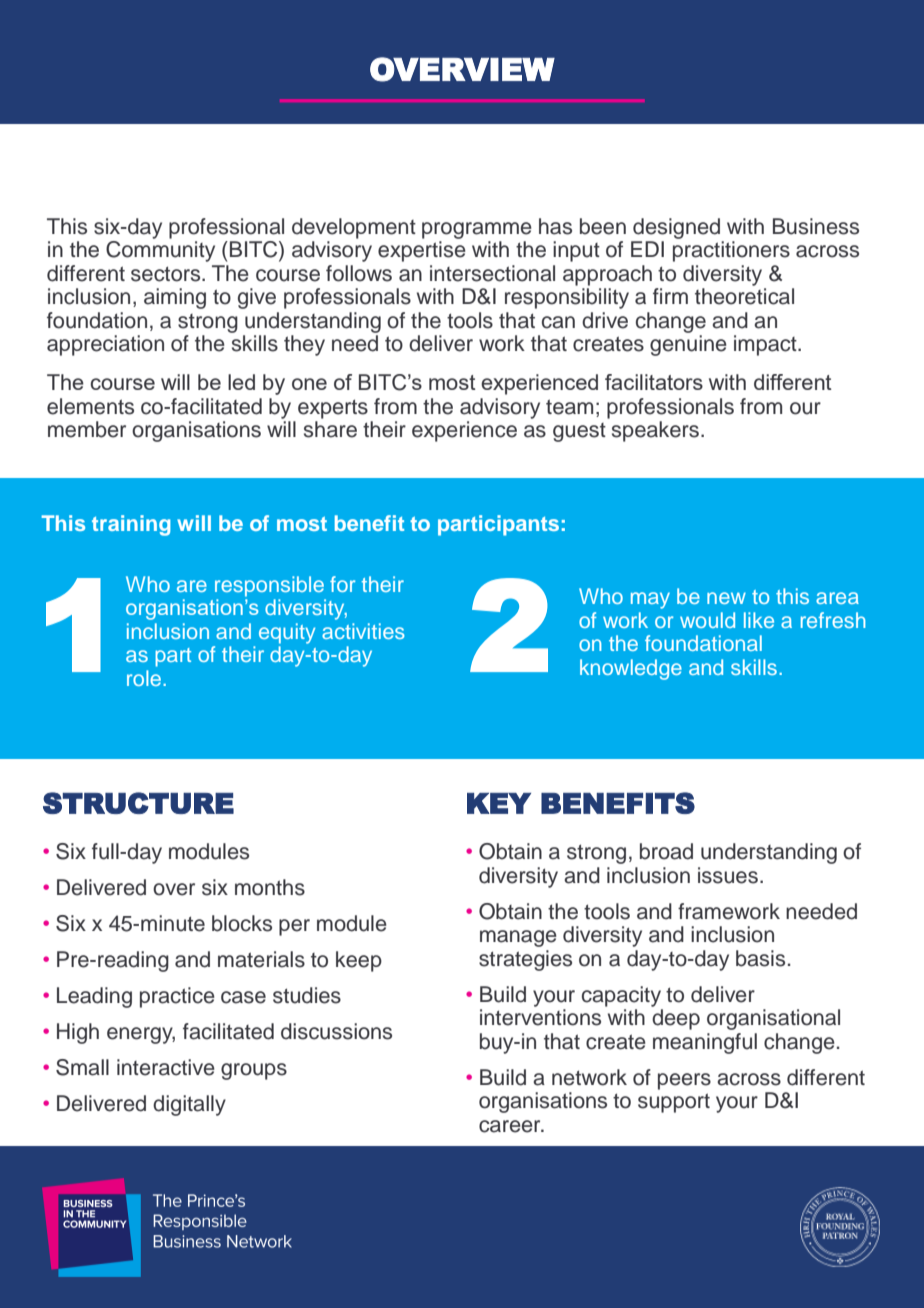 The width and height of the screenshot is (924, 1308). Describe the element at coordinates (138, 803) in the screenshot. I see `STRUCTURE` at that location.
